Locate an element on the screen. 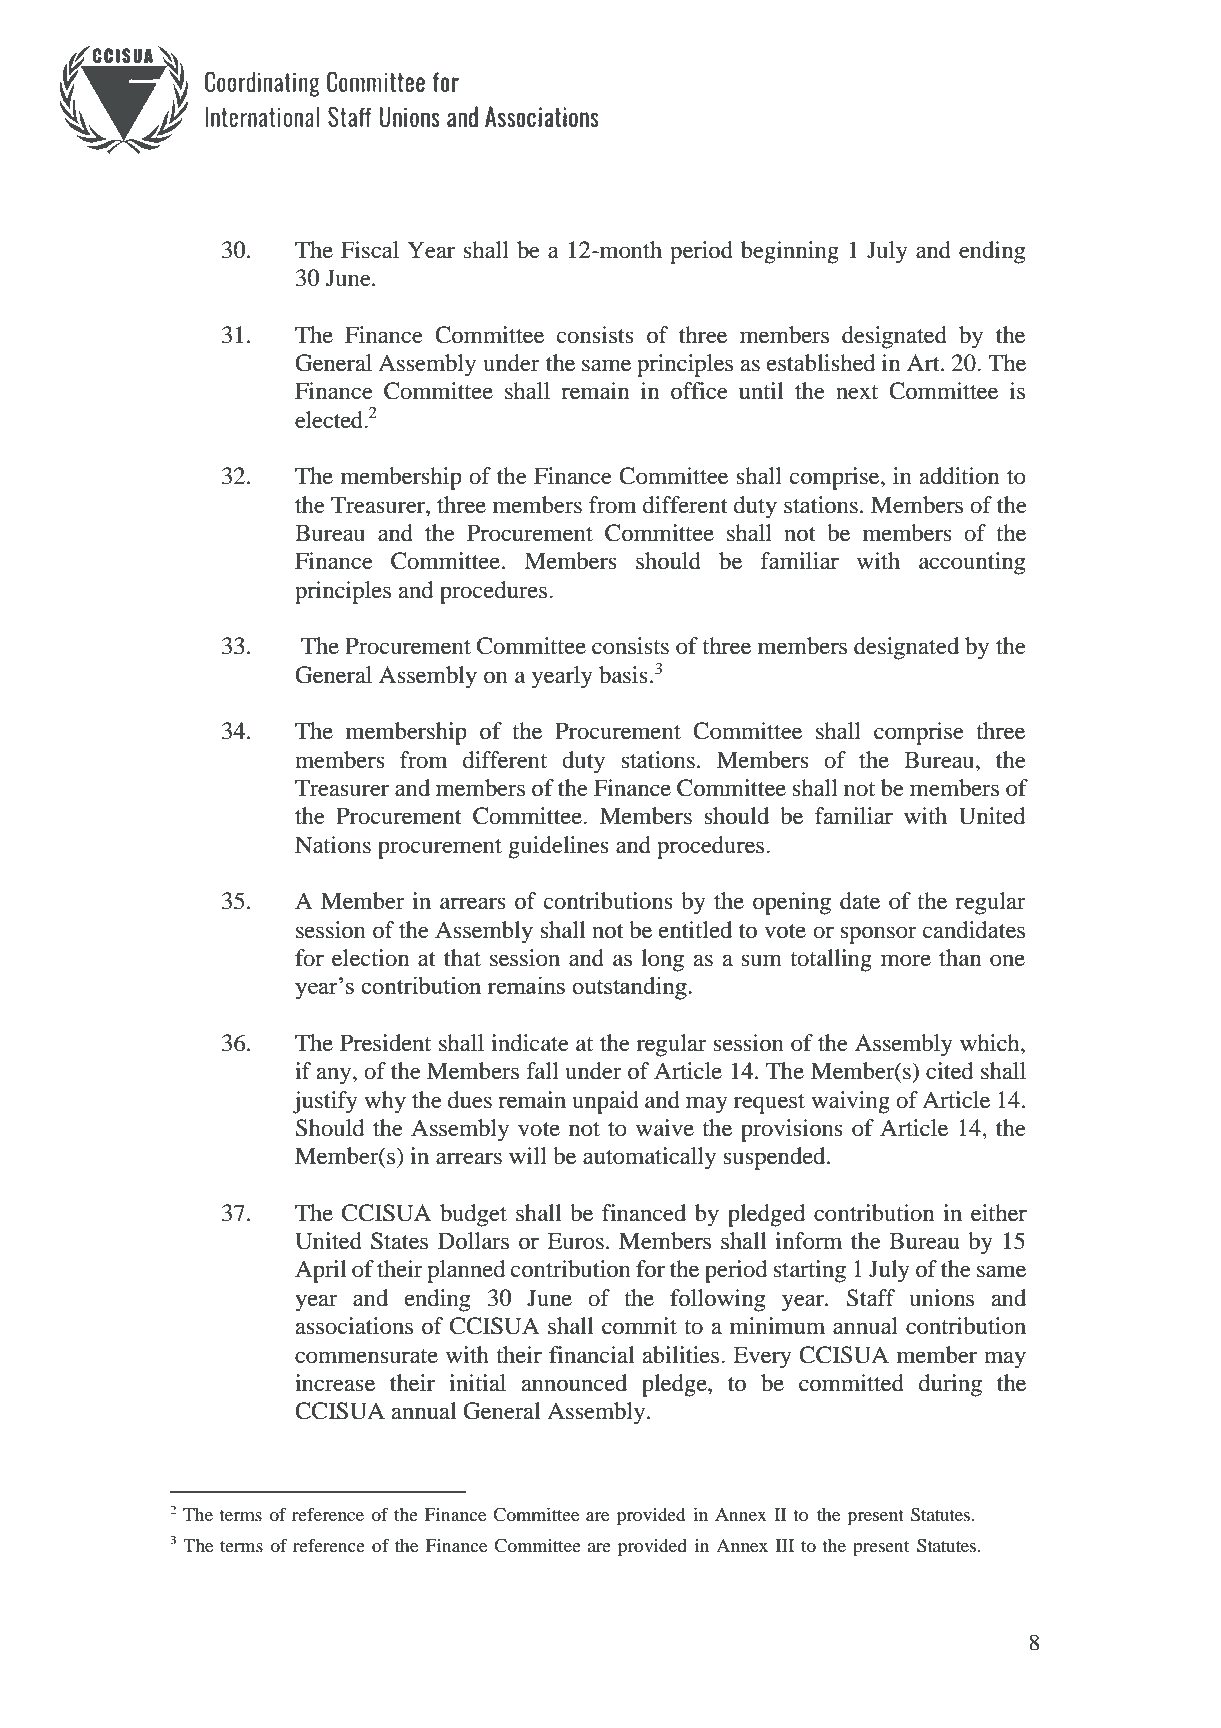 The image size is (1221, 1728). until is located at coordinates (761, 391).
